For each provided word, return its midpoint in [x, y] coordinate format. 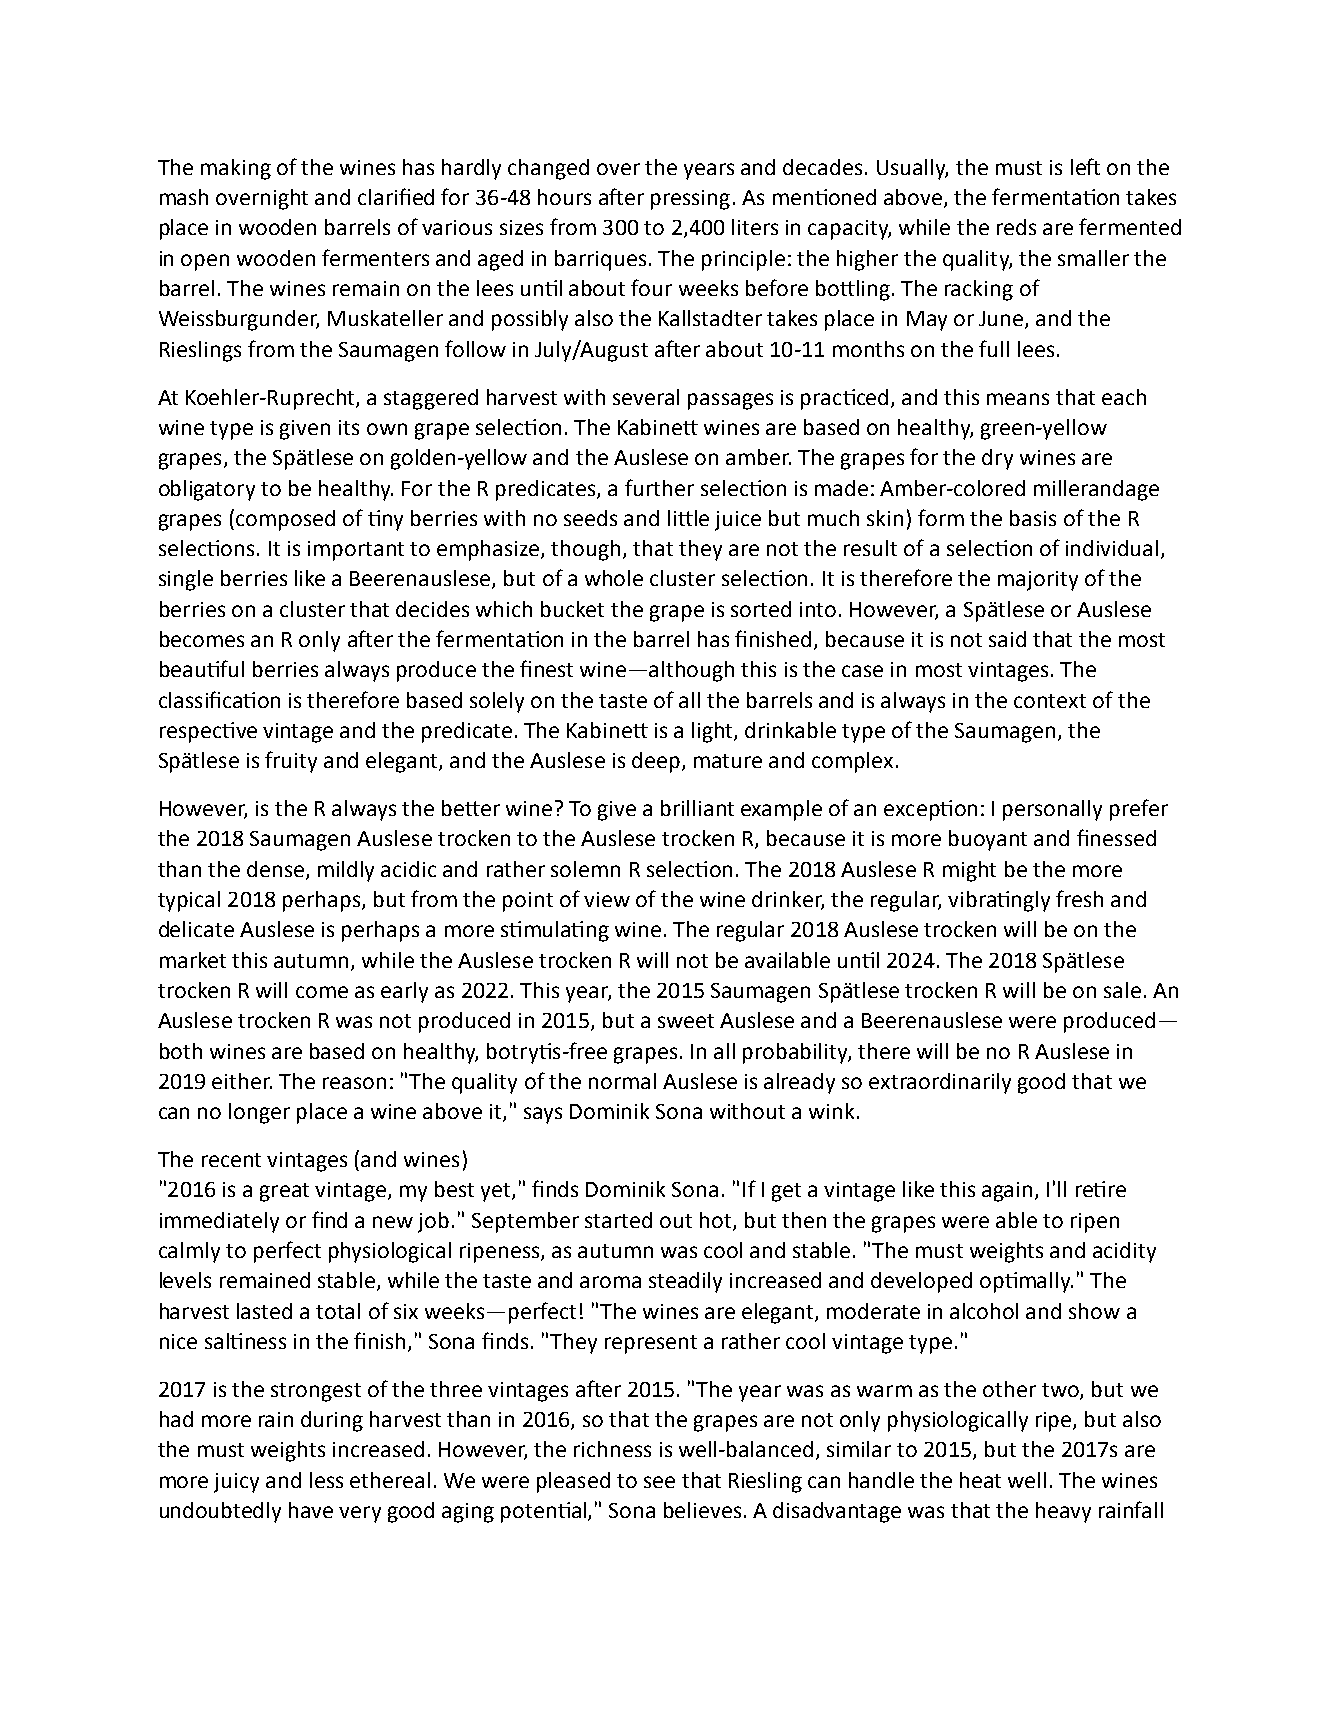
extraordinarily [940, 1083]
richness [612, 1449]
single [186, 580]
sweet [686, 1021]
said [1007, 639]
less [326, 1480]
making [236, 169]
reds [1016, 227]
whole [614, 578]
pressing [690, 200]
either [242, 1081]
